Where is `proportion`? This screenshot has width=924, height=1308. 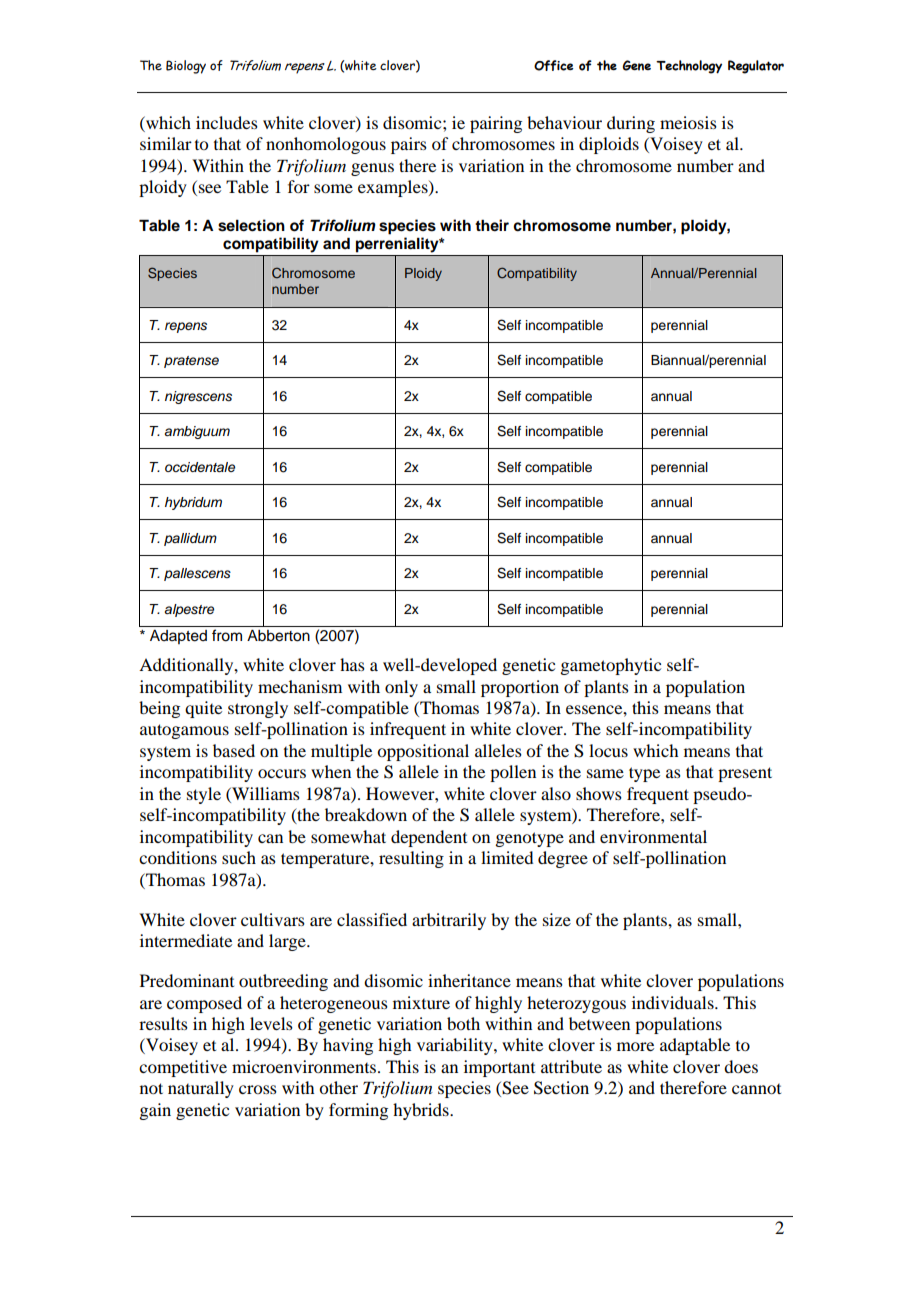 proportion is located at coordinates (520, 688).
